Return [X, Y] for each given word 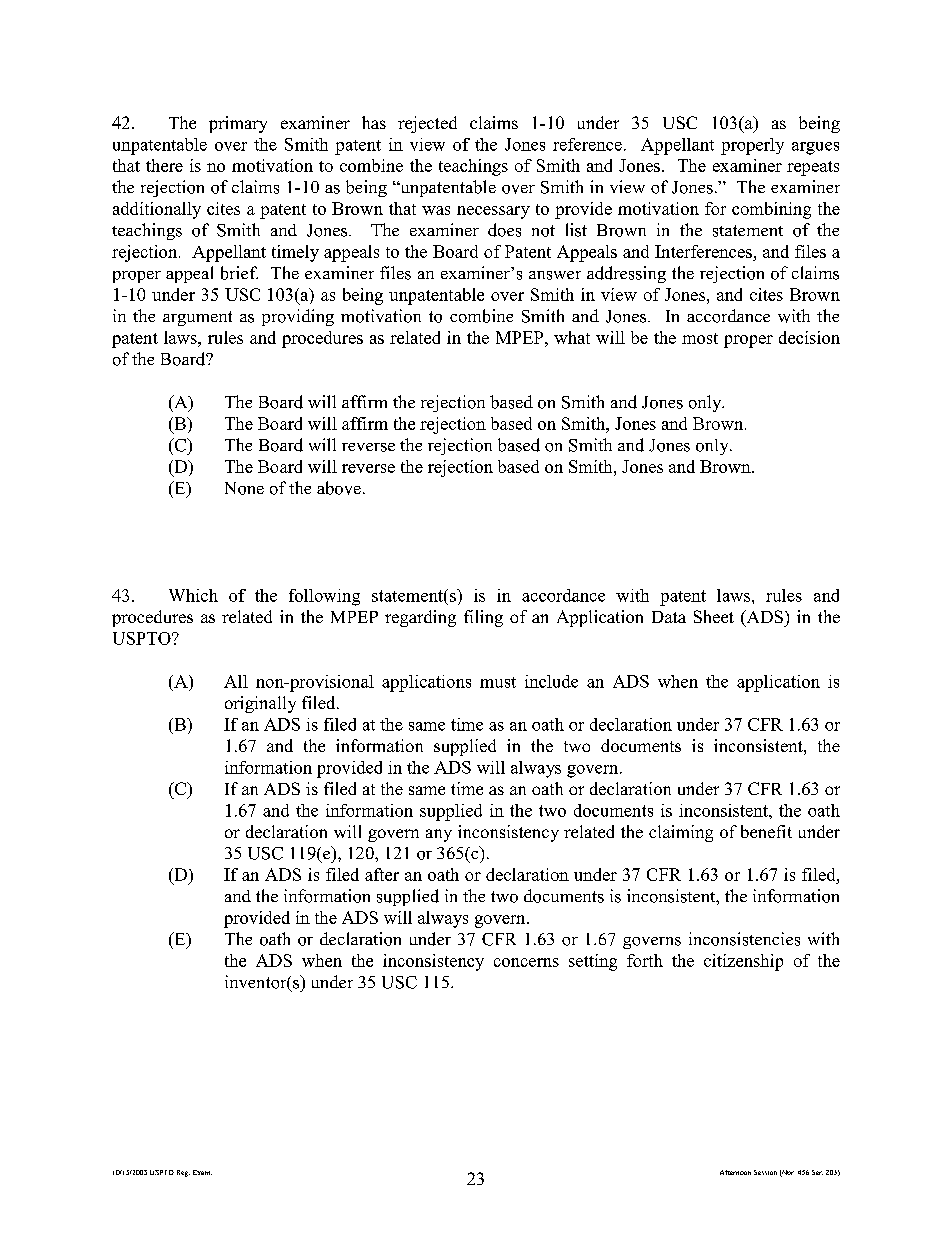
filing [483, 618]
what [572, 337]
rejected [427, 124]
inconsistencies [744, 939]
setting [593, 962]
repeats [813, 168]
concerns [526, 962]
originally [260, 704]
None [244, 488]
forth [645, 960]
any [439, 835]
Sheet [714, 616]
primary [238, 124]
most [700, 338]
